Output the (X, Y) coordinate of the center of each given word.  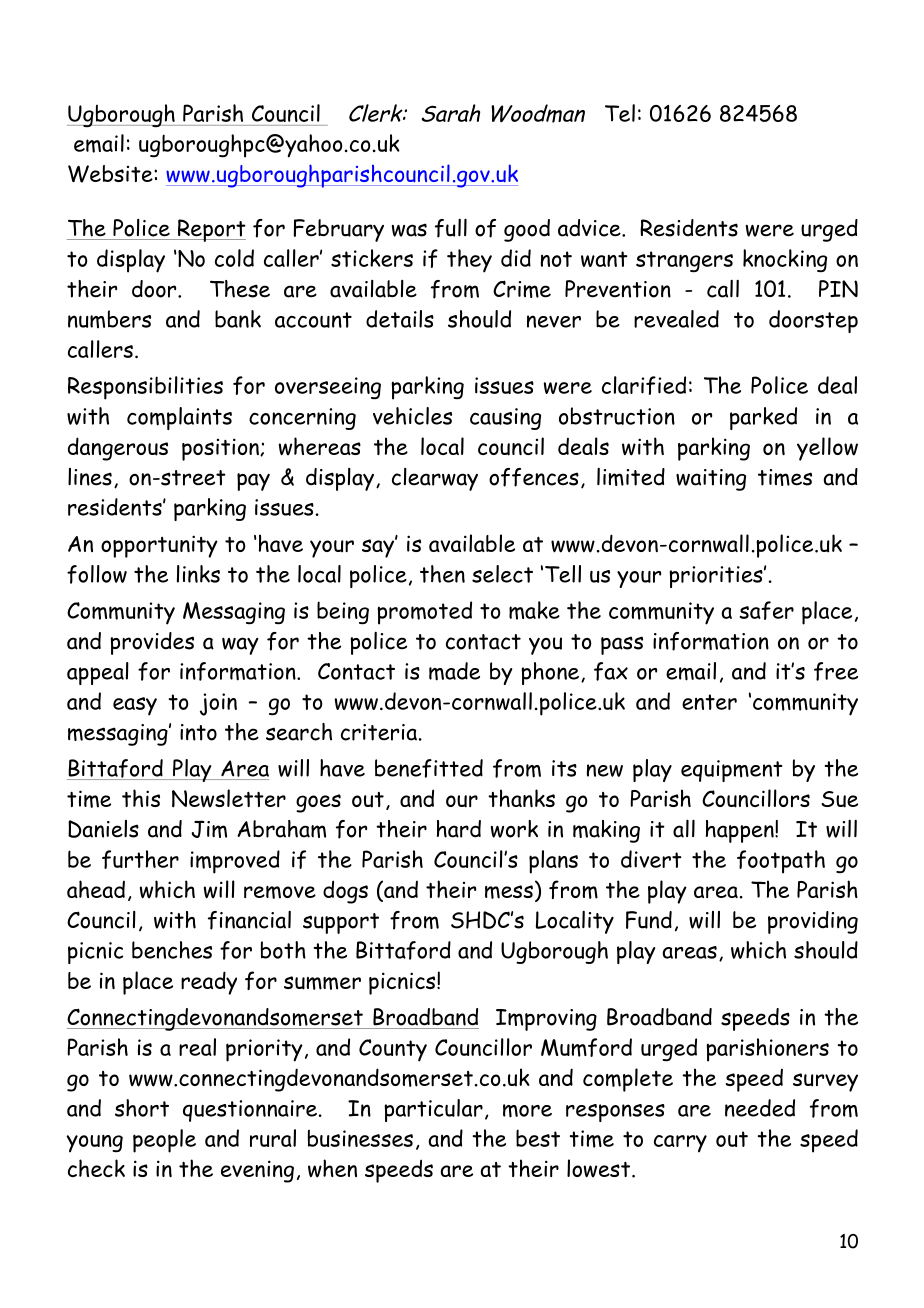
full (451, 228)
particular (433, 1110)
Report (210, 230)
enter (709, 702)
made (454, 671)
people (164, 1141)
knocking (785, 261)
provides (152, 643)
